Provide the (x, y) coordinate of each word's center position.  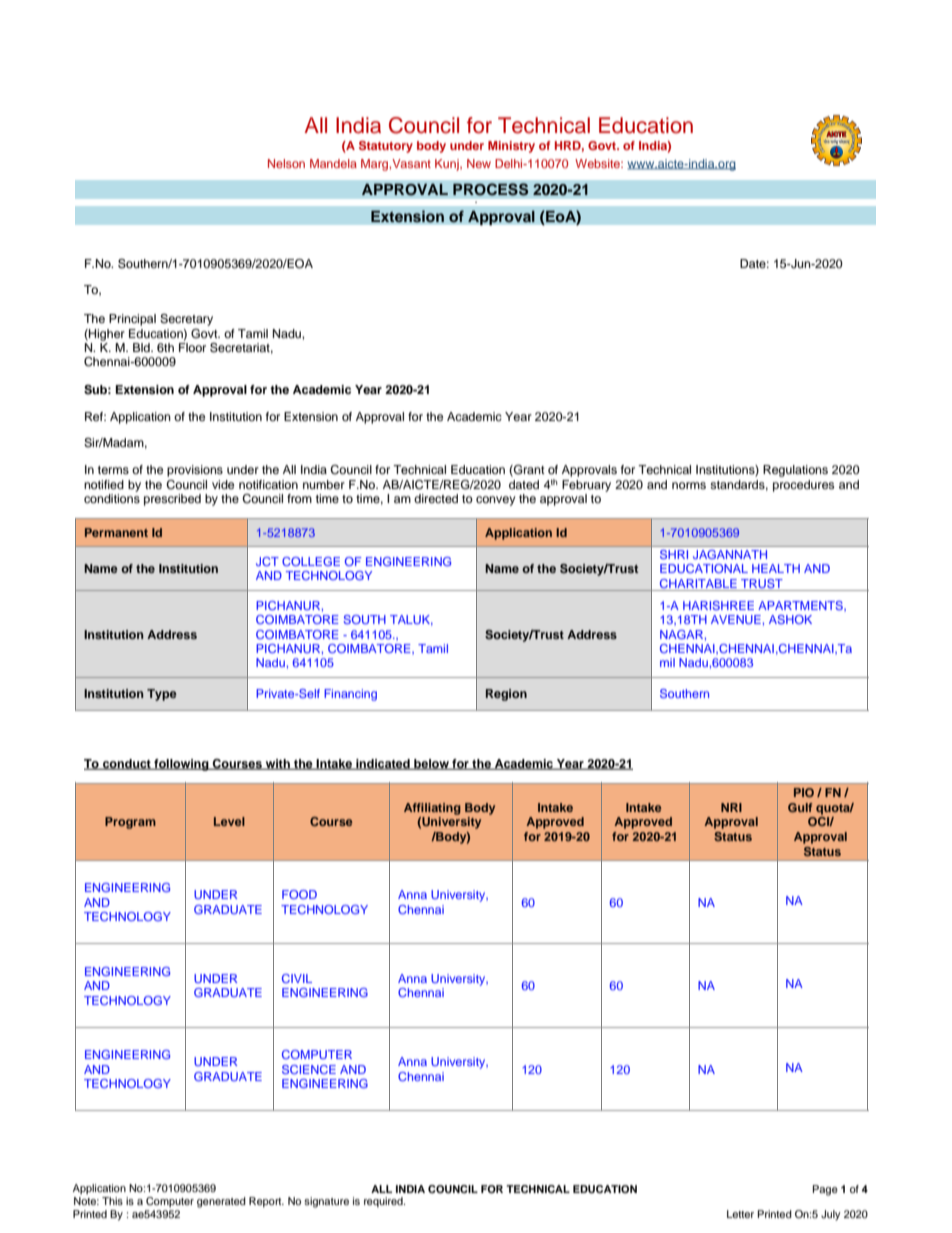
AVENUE (737, 619)
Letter (740, 1214)
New (479, 163)
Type (162, 695)
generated (221, 1202)
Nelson (286, 163)
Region (506, 695)
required (384, 1202)
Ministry (511, 147)
